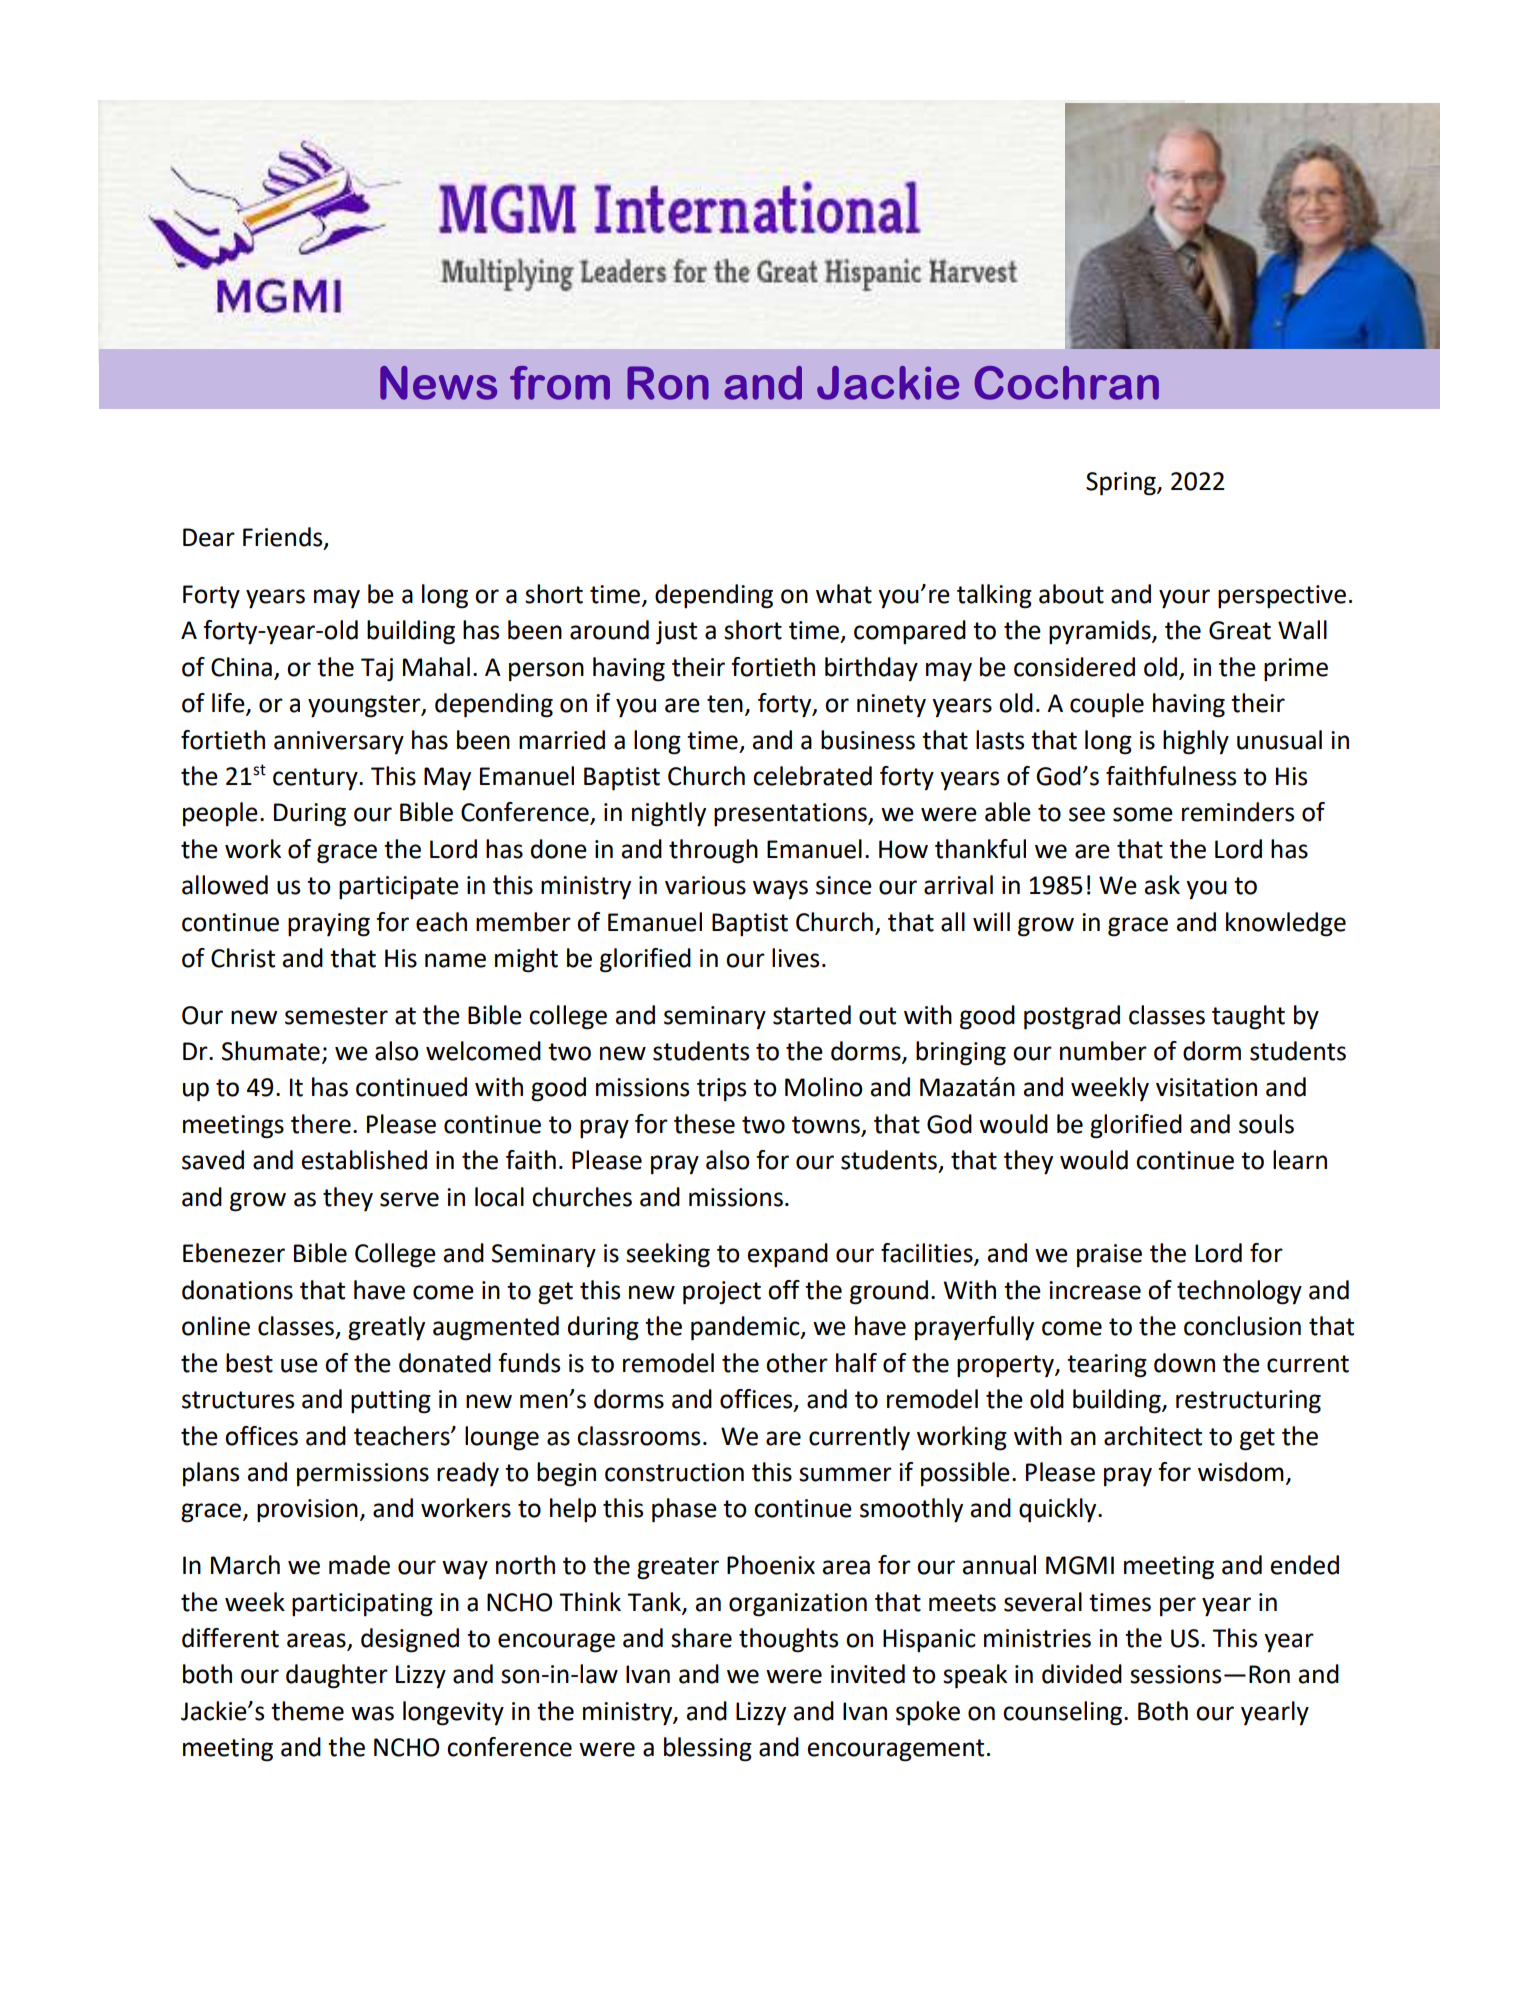 The width and height of the page is (1538, 1991). What do you see at coordinates (1122, 484) in the page?
I see `Spring` at bounding box center [1122, 484].
